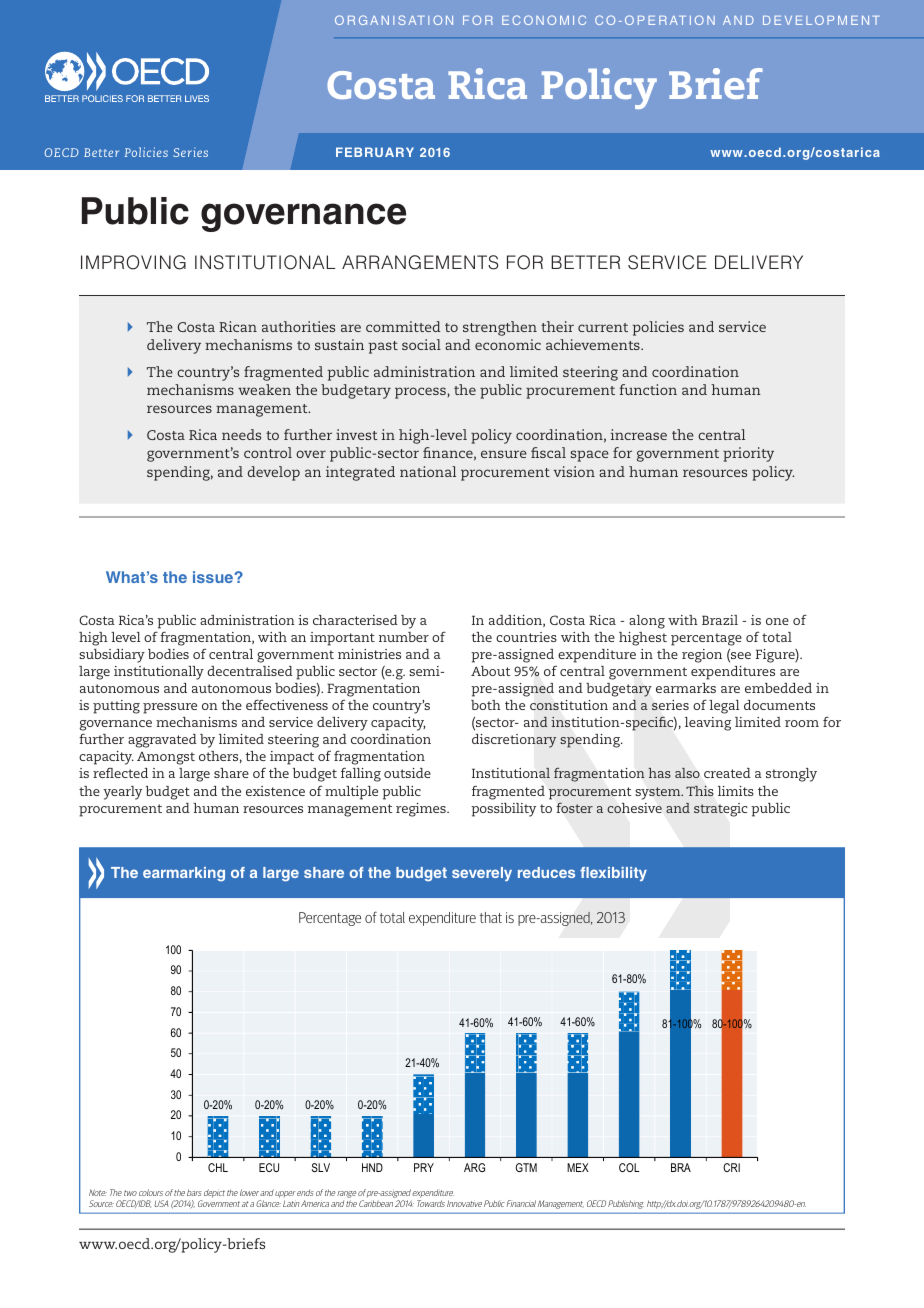  I want to click on IMPROVING, so click(133, 262).
